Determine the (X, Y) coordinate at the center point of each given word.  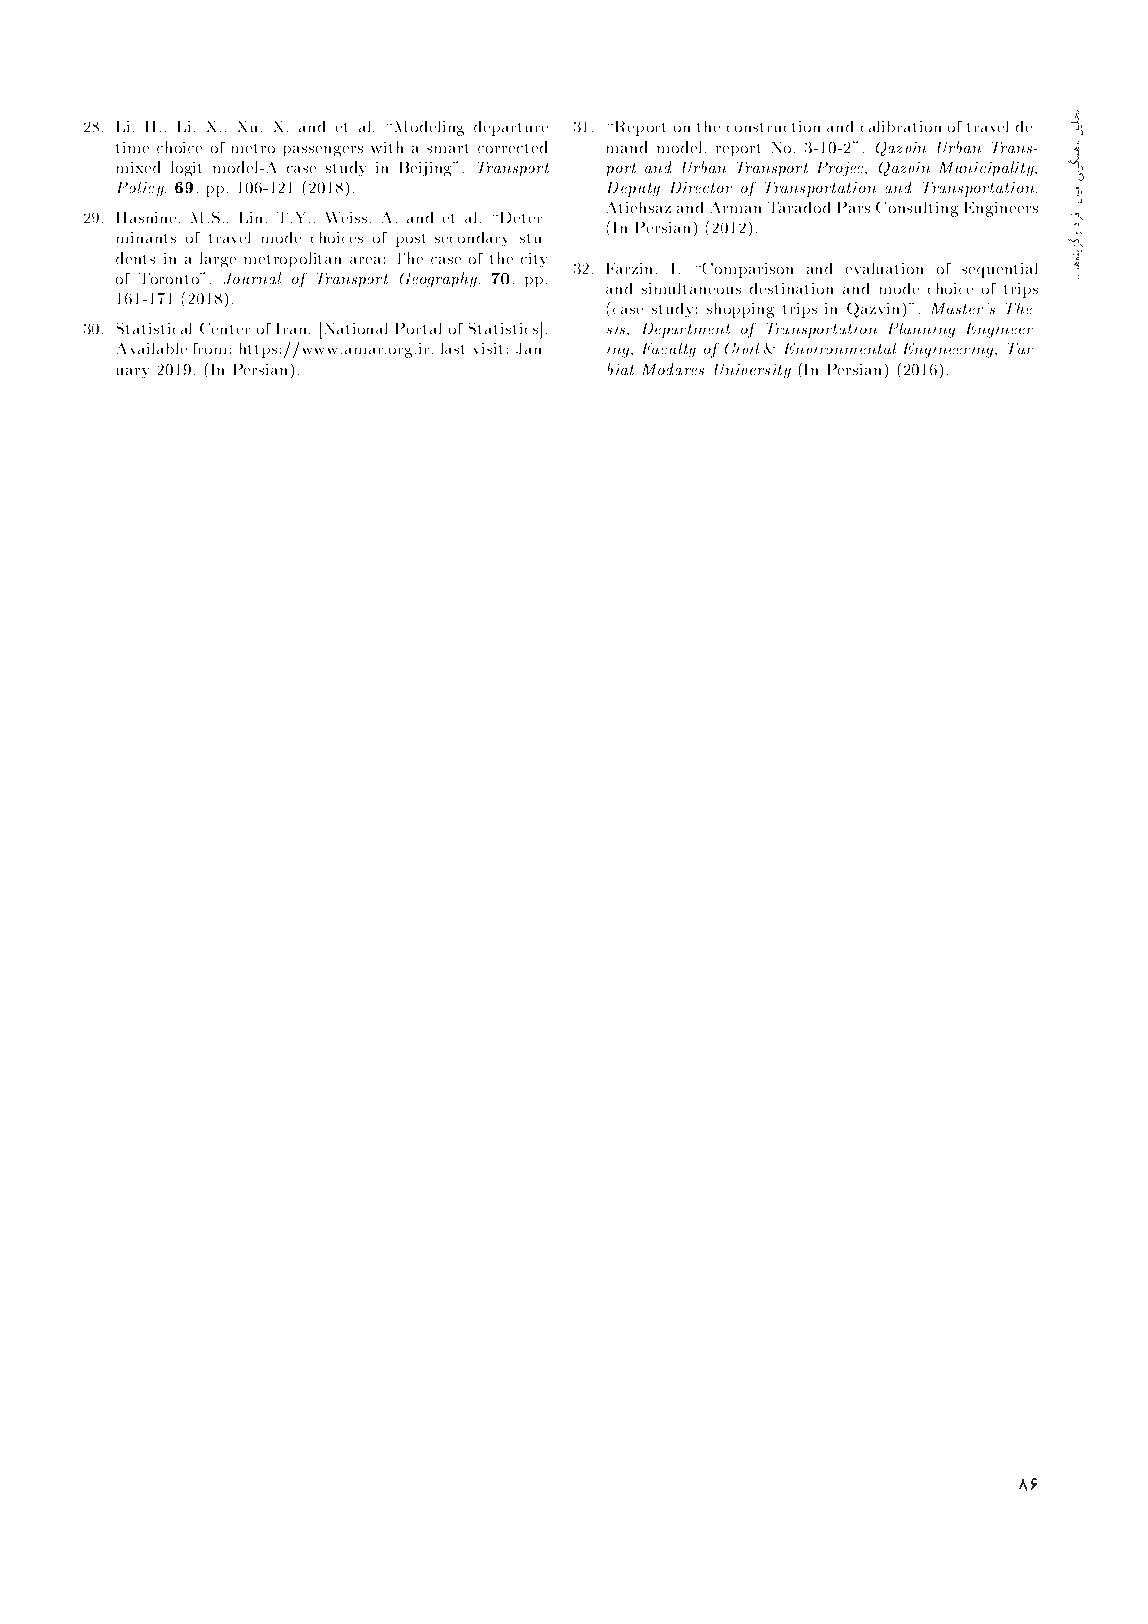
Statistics (503, 328)
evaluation (884, 268)
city (534, 260)
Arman (736, 207)
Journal (252, 278)
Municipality (988, 168)
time (132, 147)
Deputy (634, 189)
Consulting (917, 209)
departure (511, 128)
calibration (901, 126)
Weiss (346, 217)
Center (225, 328)
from (210, 348)
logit (186, 168)
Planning (922, 330)
